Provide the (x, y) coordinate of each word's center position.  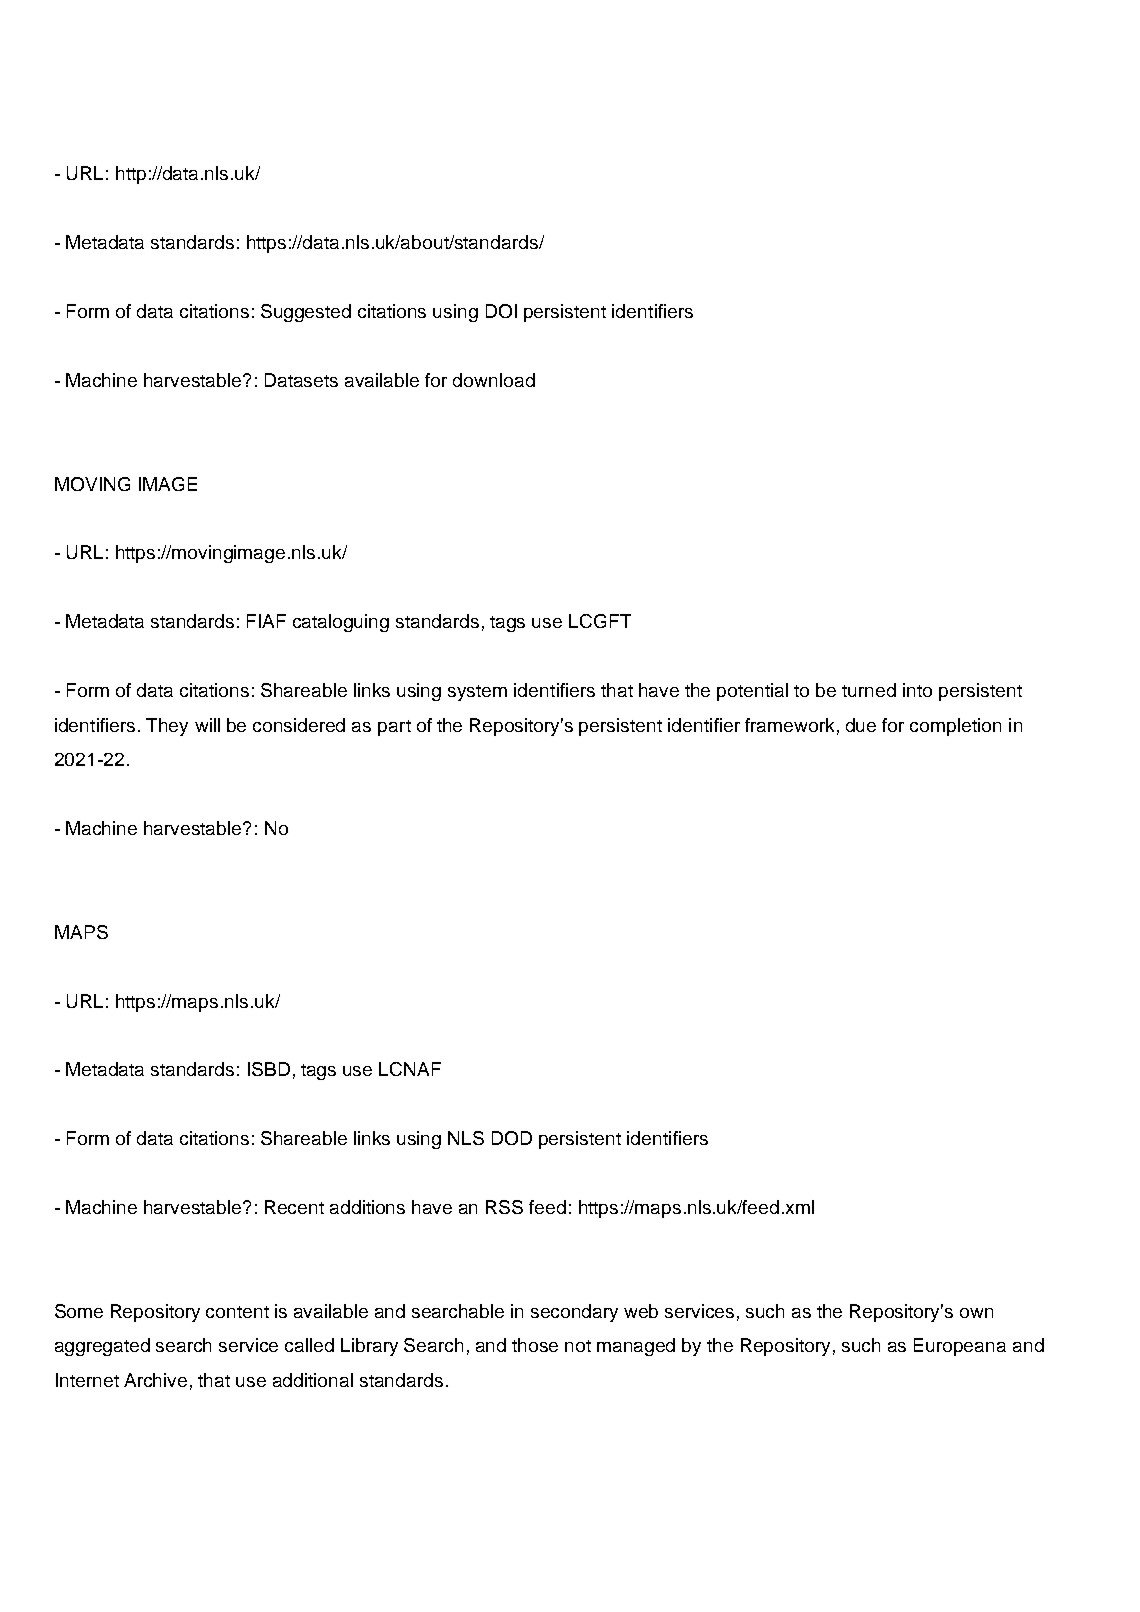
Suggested (306, 313)
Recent (294, 1207)
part (394, 728)
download (494, 380)
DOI (501, 311)
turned (869, 690)
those (535, 1345)
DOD (512, 1138)
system (477, 693)
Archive (155, 1380)
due (861, 725)
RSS (504, 1207)
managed (636, 1347)
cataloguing (341, 623)
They (167, 727)
